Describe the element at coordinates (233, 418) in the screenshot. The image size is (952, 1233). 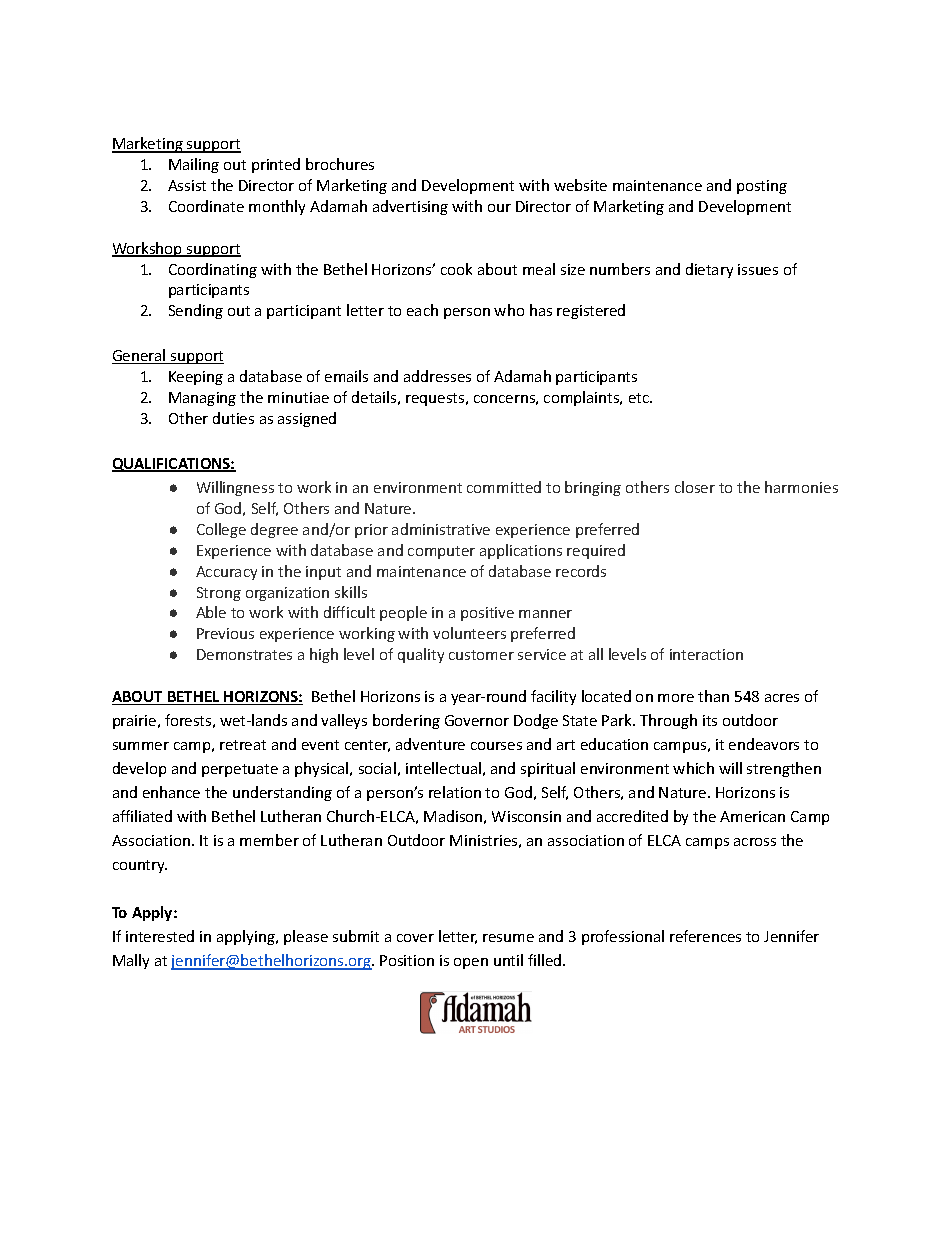
I see `duties` at that location.
